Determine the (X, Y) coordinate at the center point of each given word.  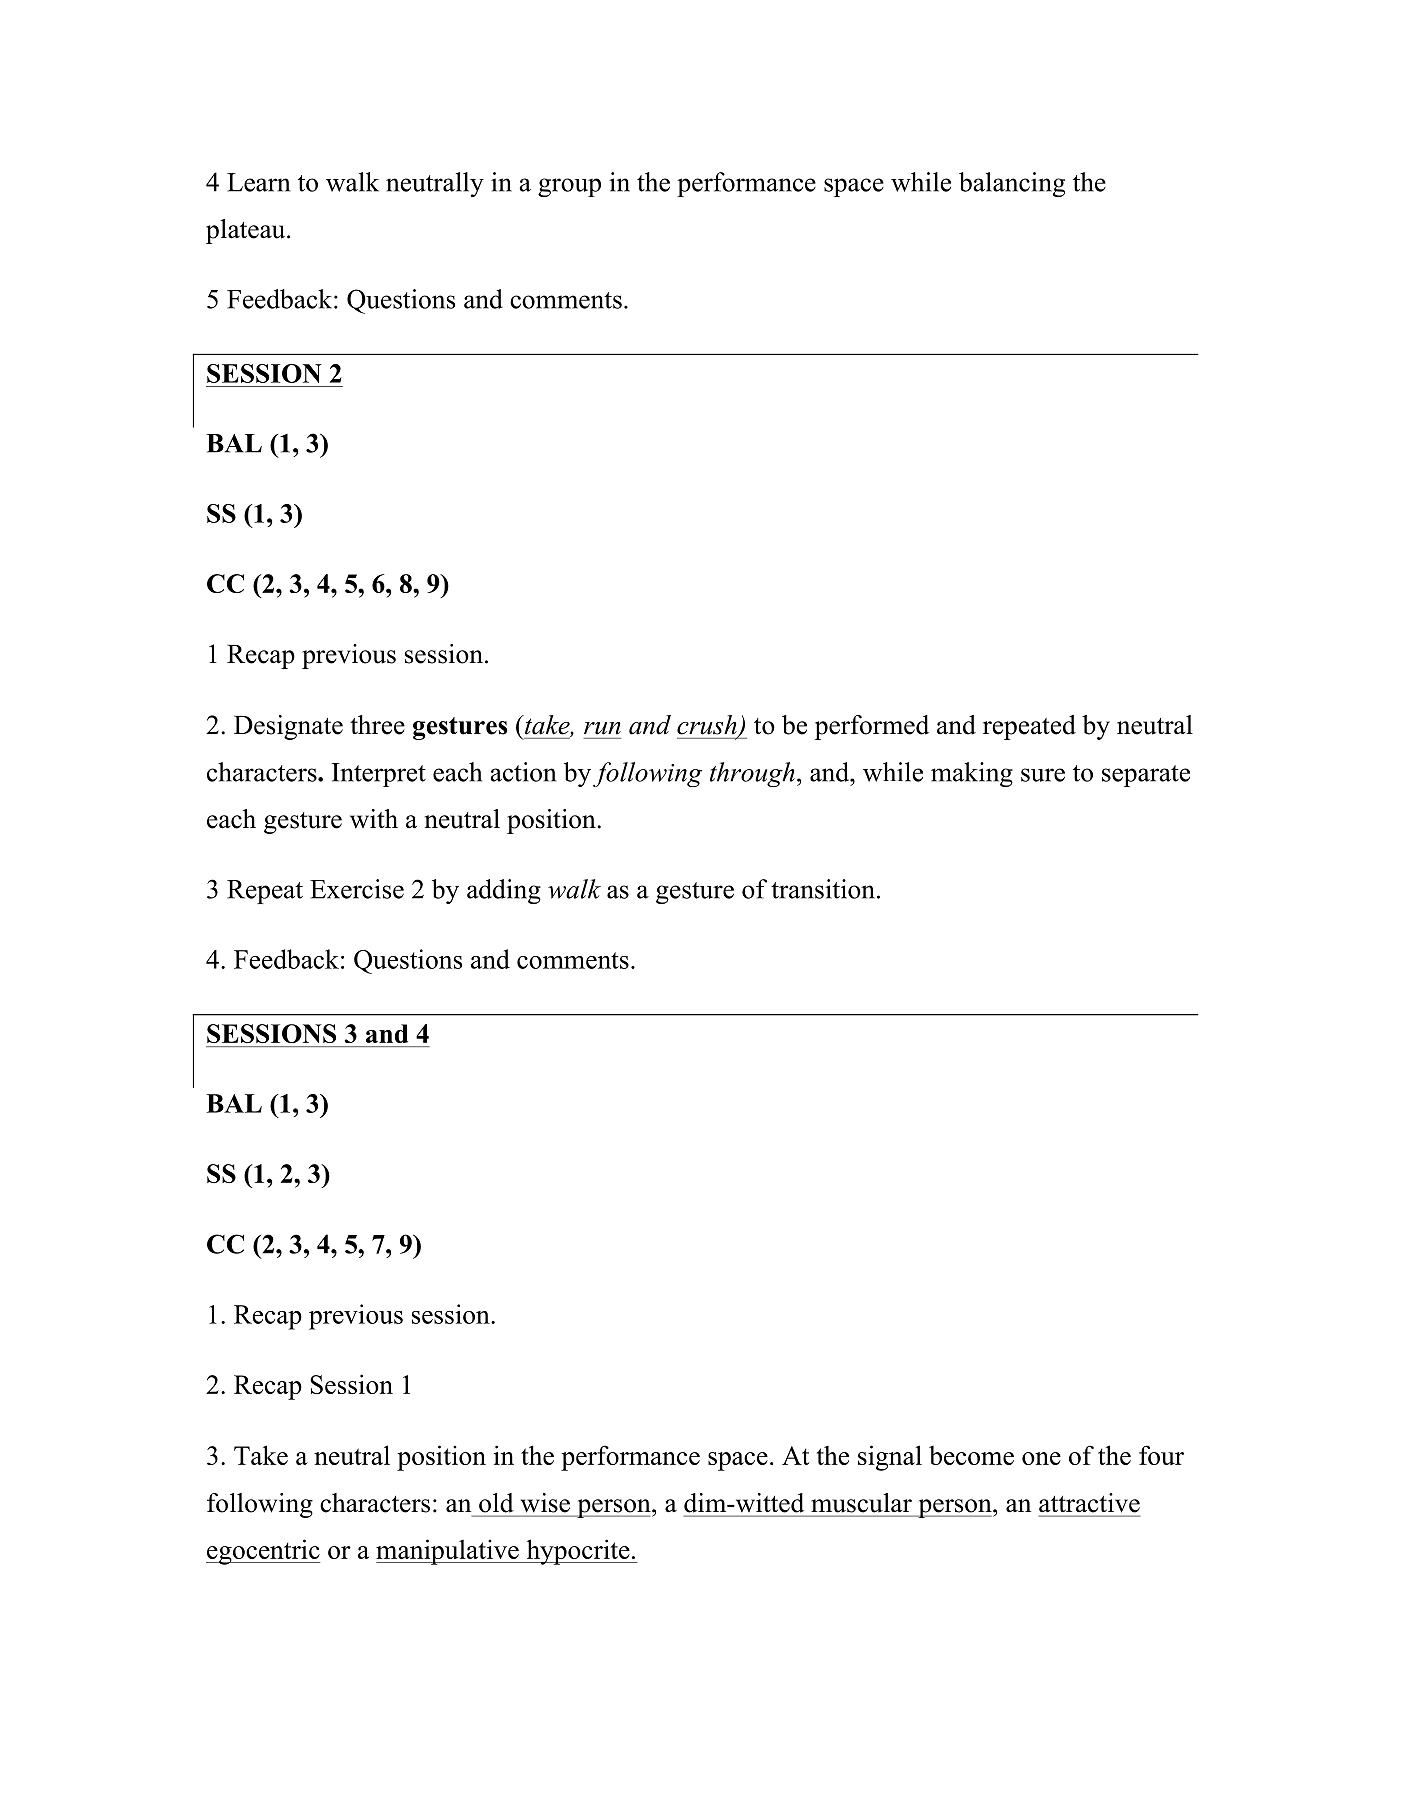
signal (890, 1458)
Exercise (357, 889)
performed (872, 727)
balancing (1012, 184)
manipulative (448, 1552)
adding (504, 891)
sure (1043, 775)
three (377, 725)
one (1041, 1458)
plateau (247, 231)
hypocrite (578, 1552)
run (602, 728)
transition (823, 889)
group (569, 187)
